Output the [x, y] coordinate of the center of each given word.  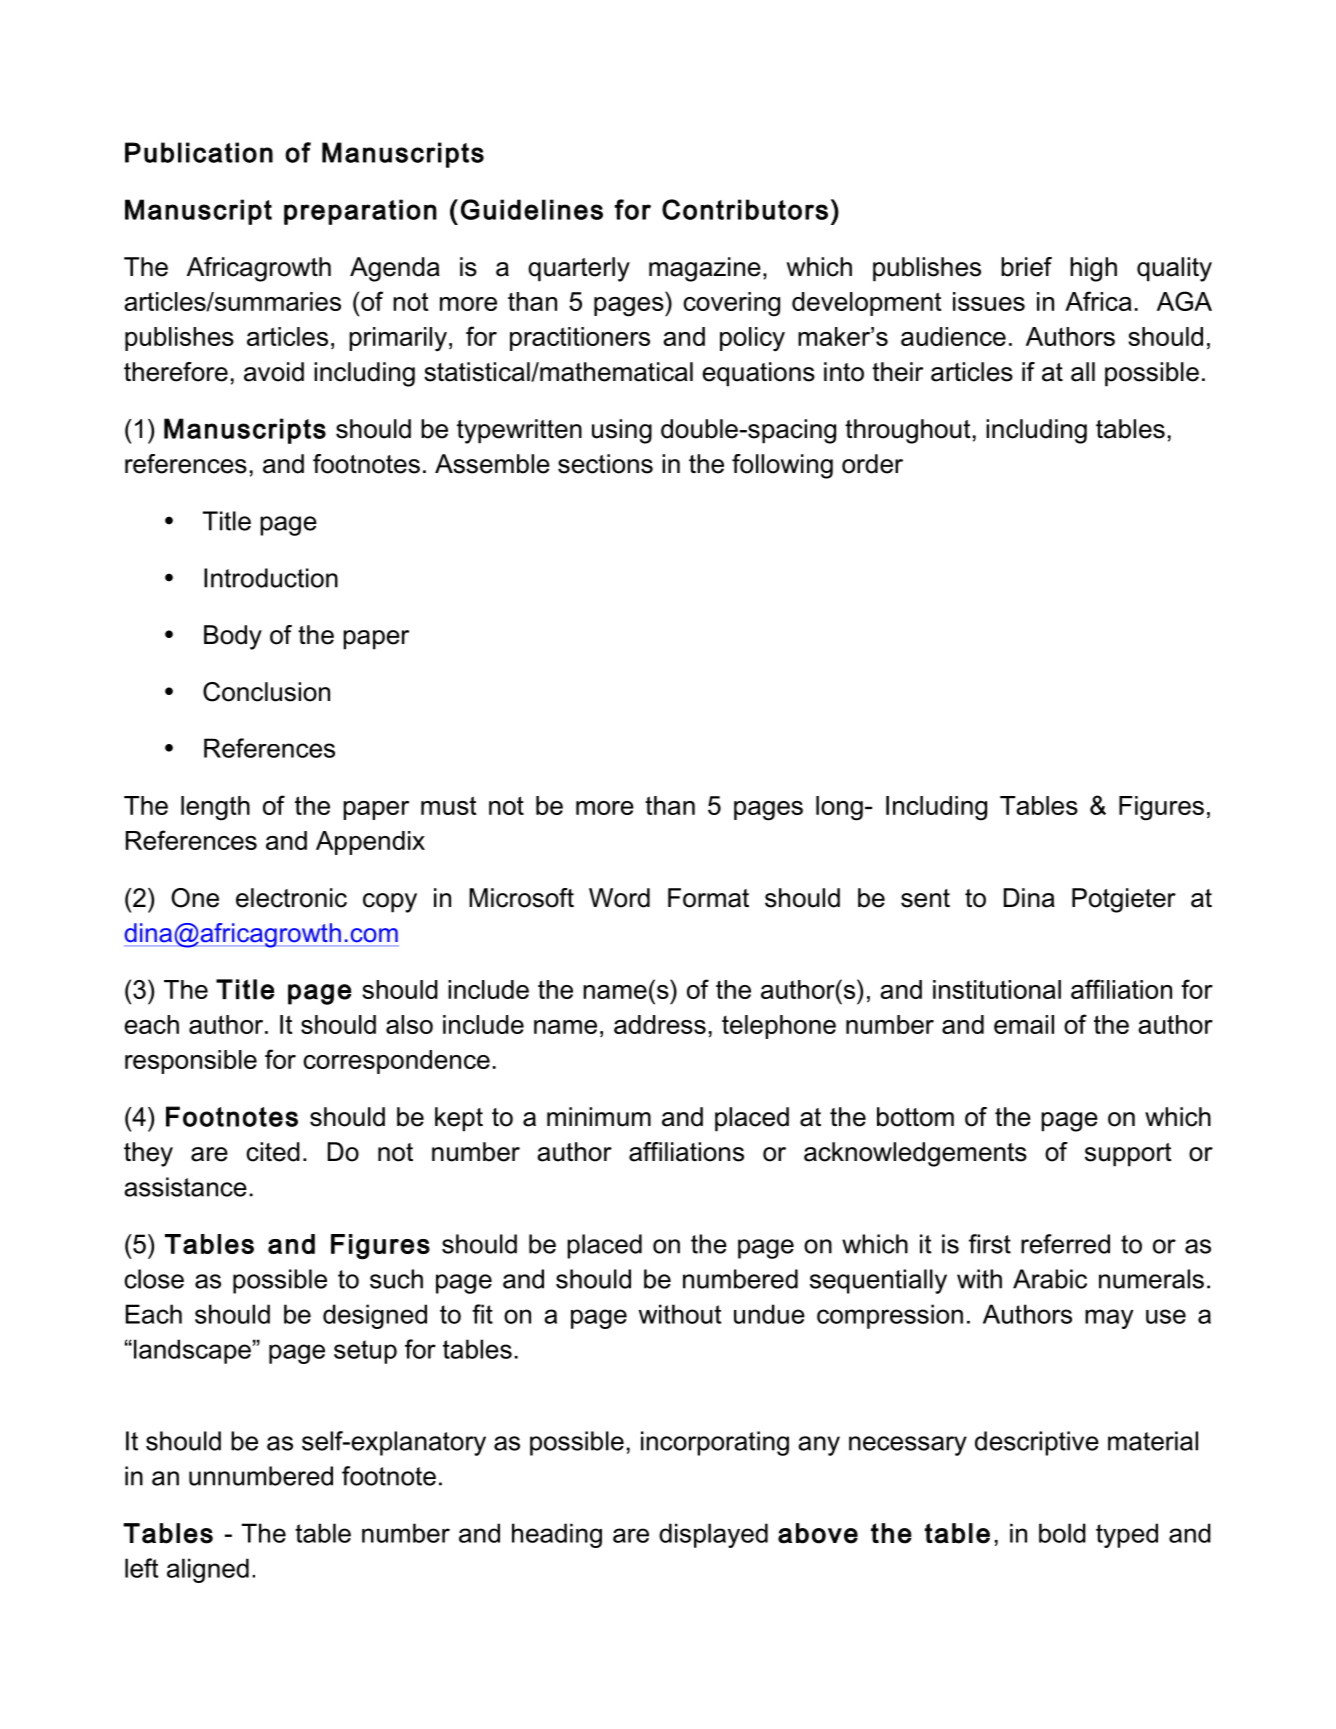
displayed [713, 1535]
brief [1026, 267]
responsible [191, 1062]
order [872, 464]
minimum [599, 1117]
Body [233, 637]
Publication [199, 152]
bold [1062, 1533]
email [1024, 1024]
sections [605, 464]
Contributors [745, 209]
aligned [208, 1570]
